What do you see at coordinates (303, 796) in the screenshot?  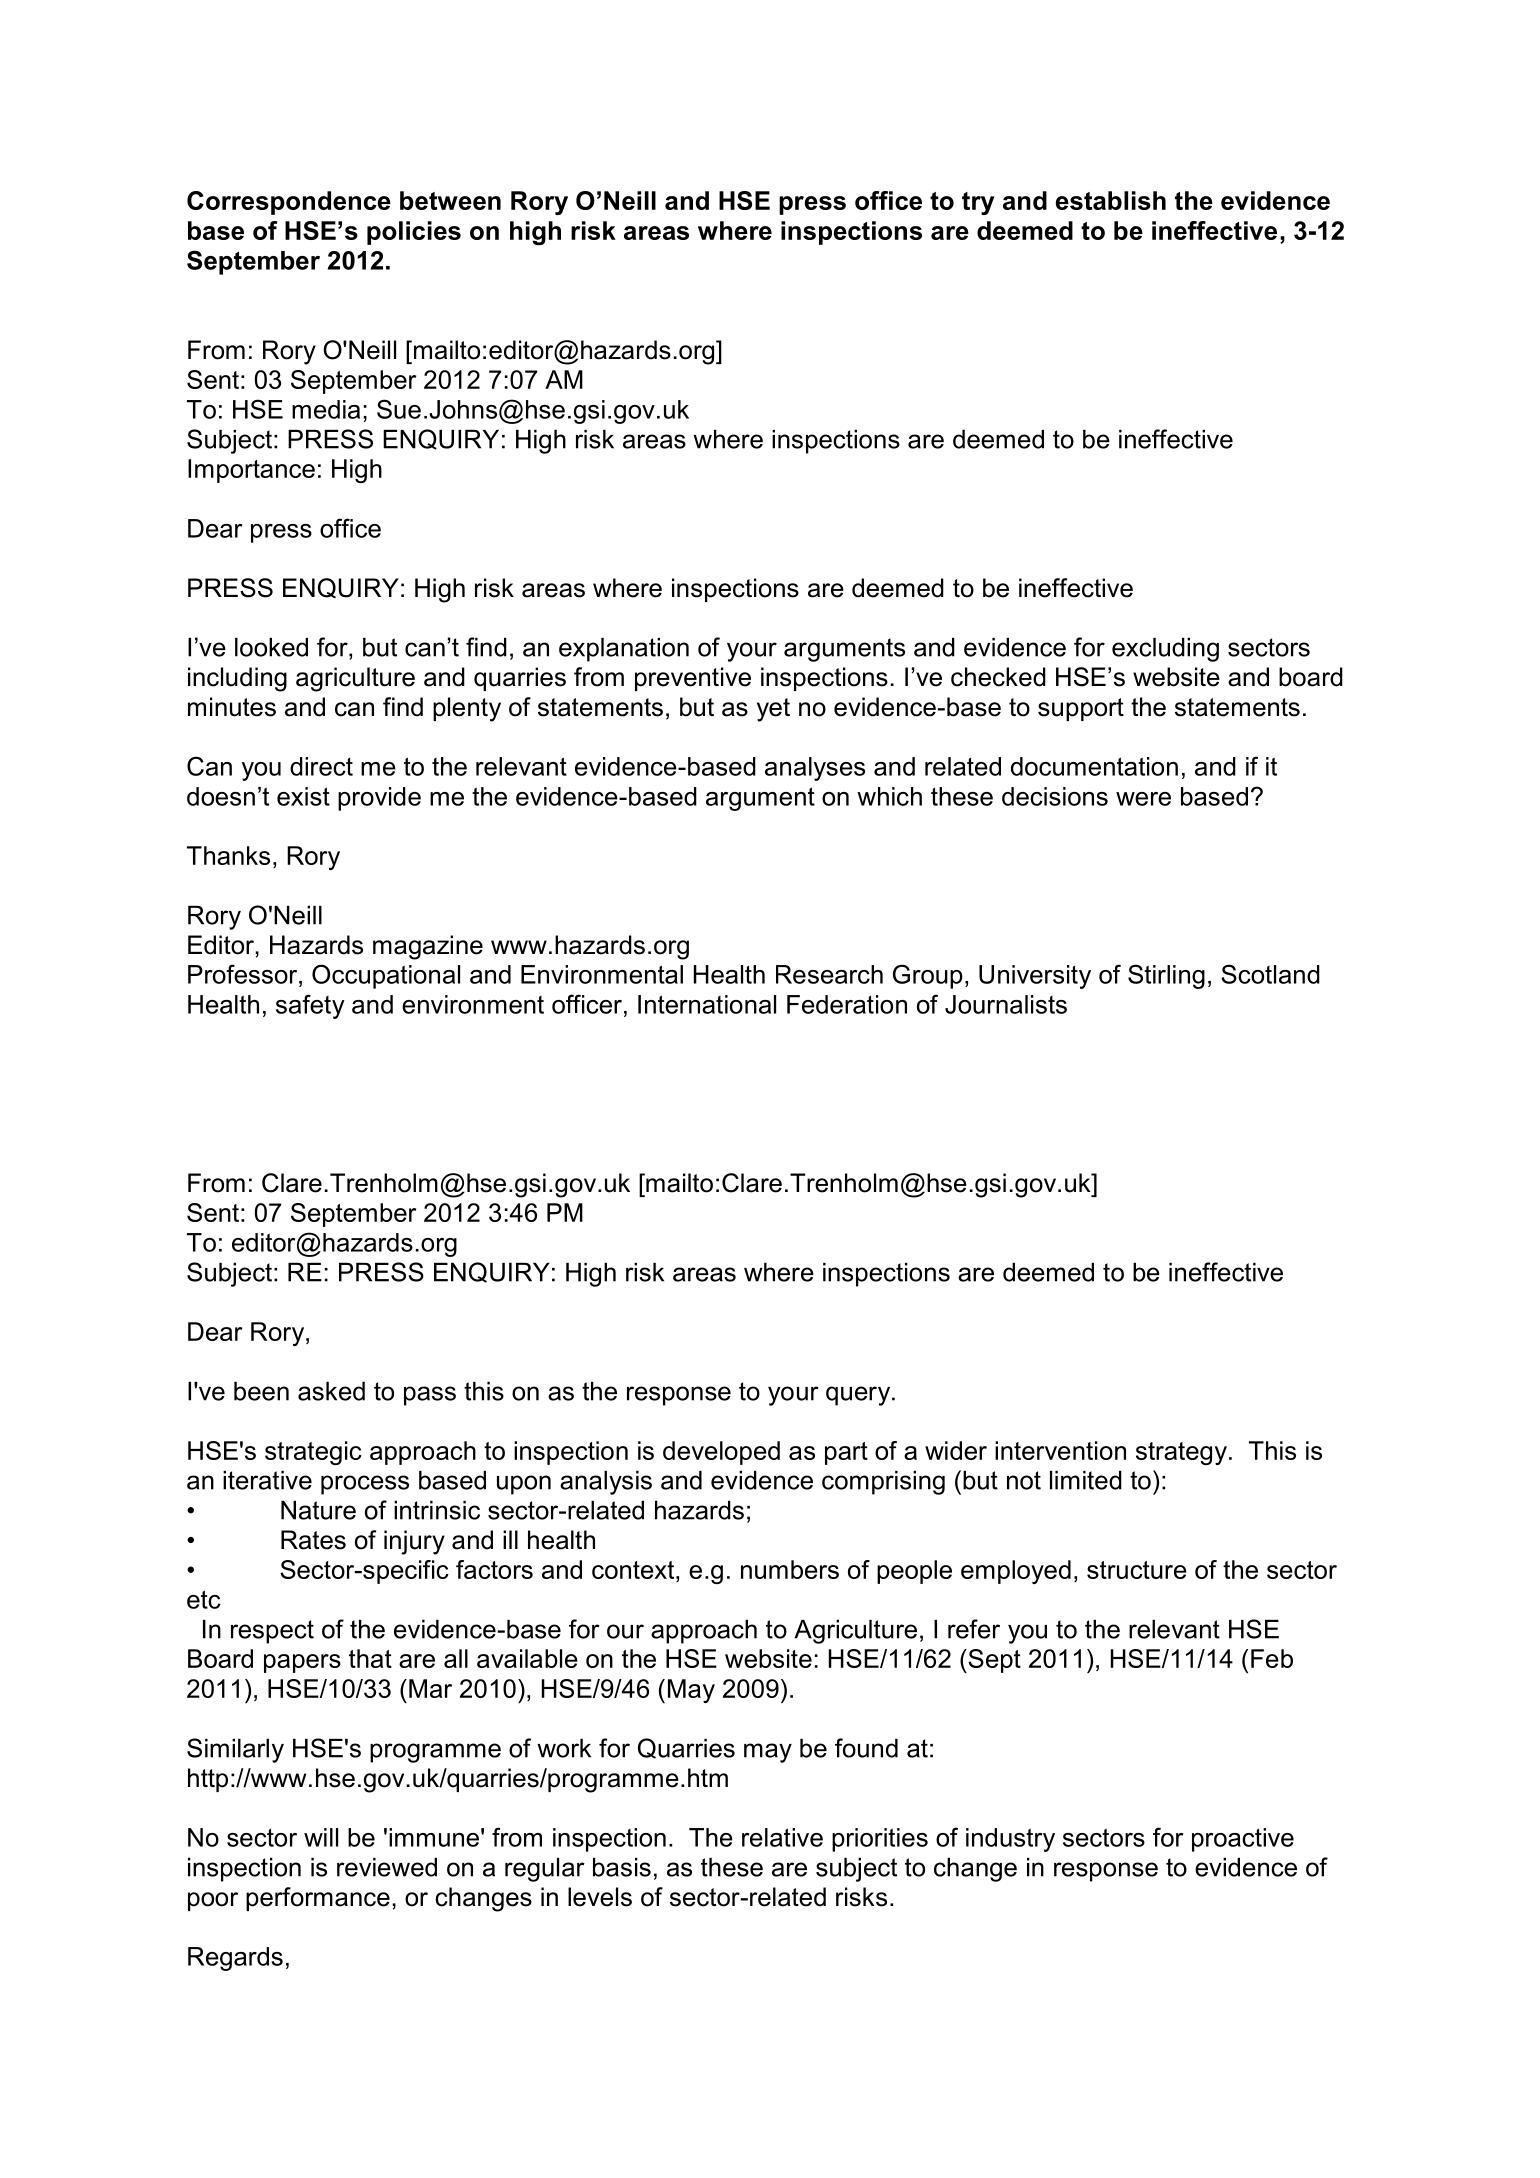 I see `exist` at bounding box center [303, 796].
